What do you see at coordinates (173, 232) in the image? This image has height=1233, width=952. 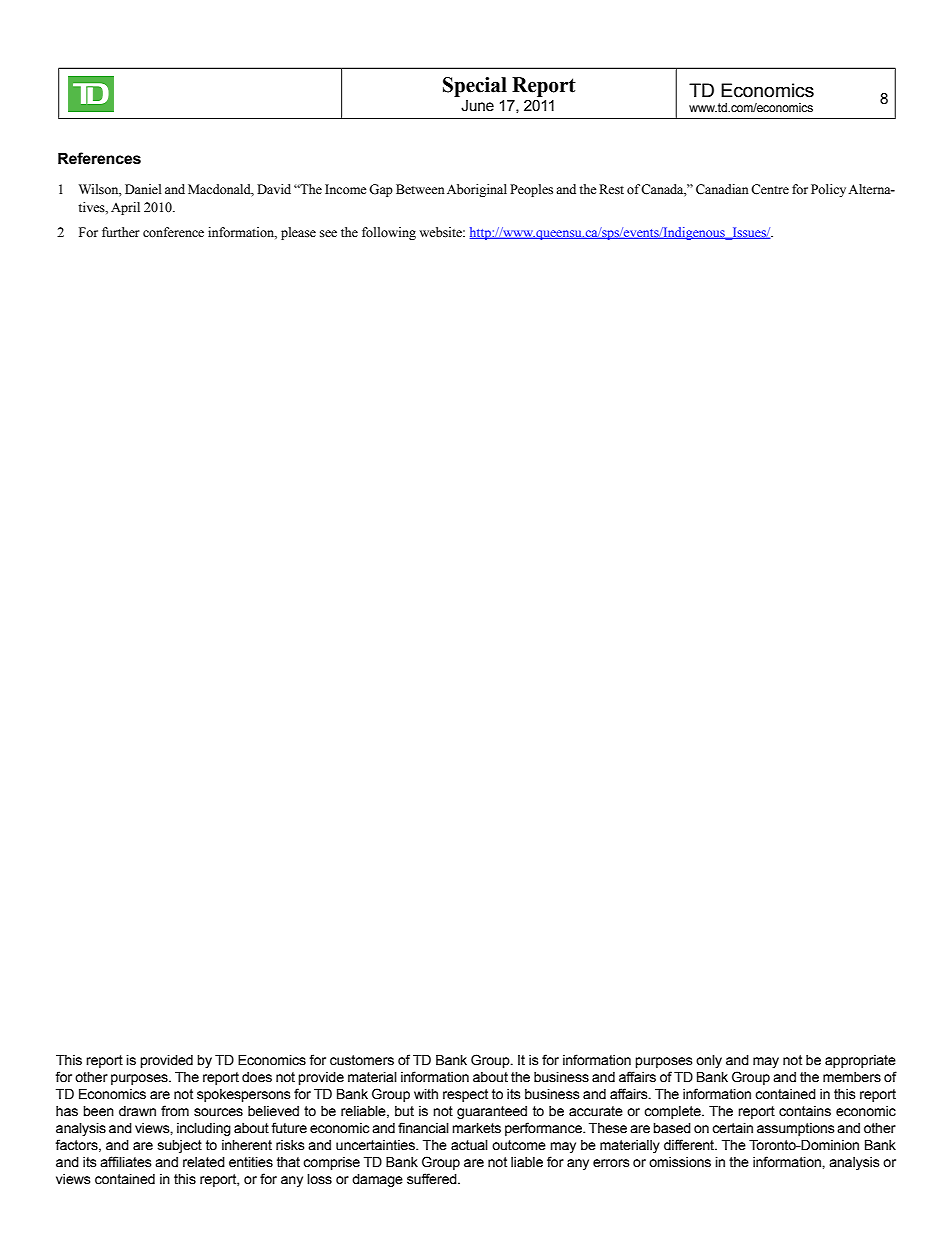 I see `conference` at bounding box center [173, 232].
